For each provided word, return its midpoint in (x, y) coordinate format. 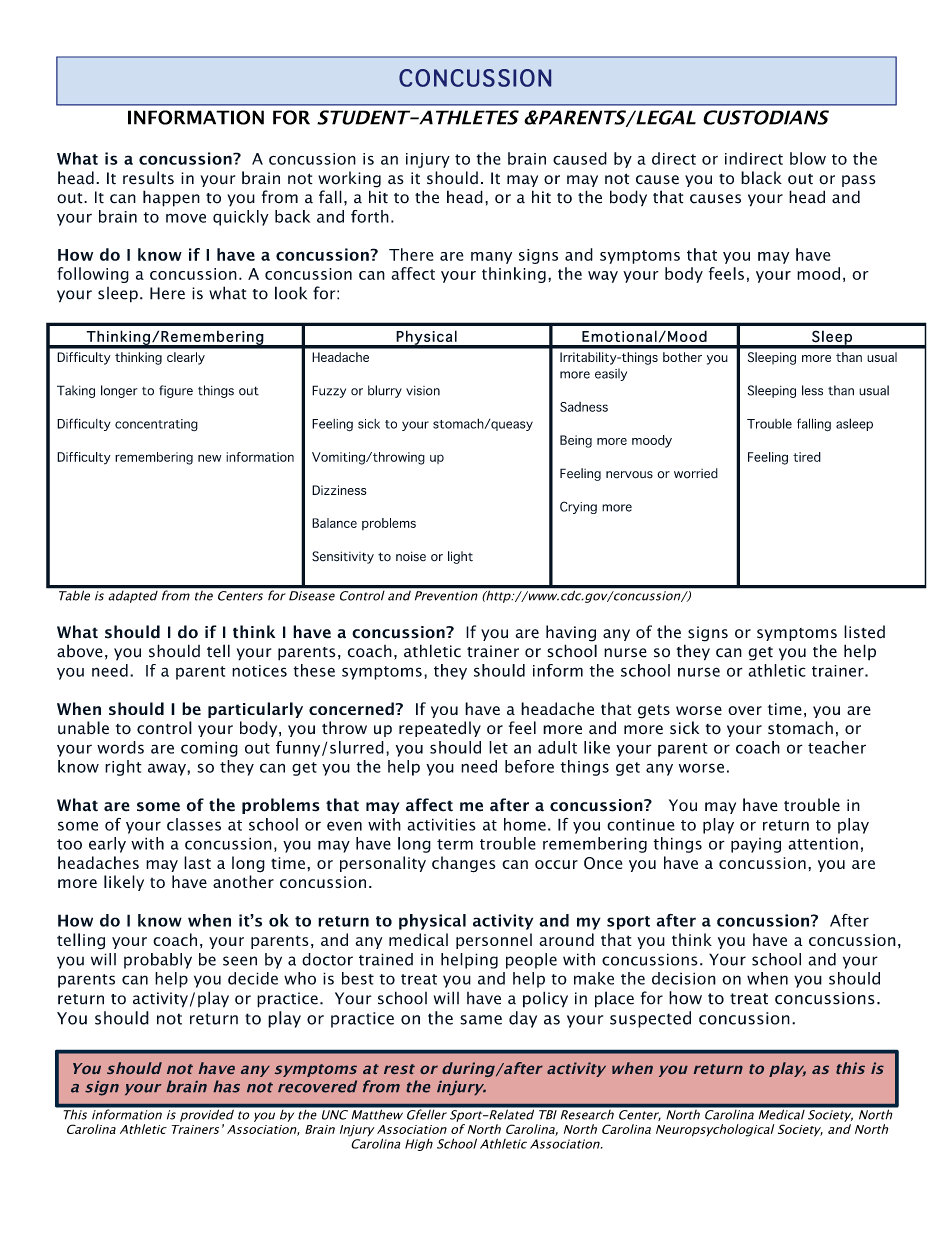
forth (370, 216)
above (80, 651)
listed (864, 632)
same (481, 1020)
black (761, 178)
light (460, 557)
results (148, 178)
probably (158, 961)
